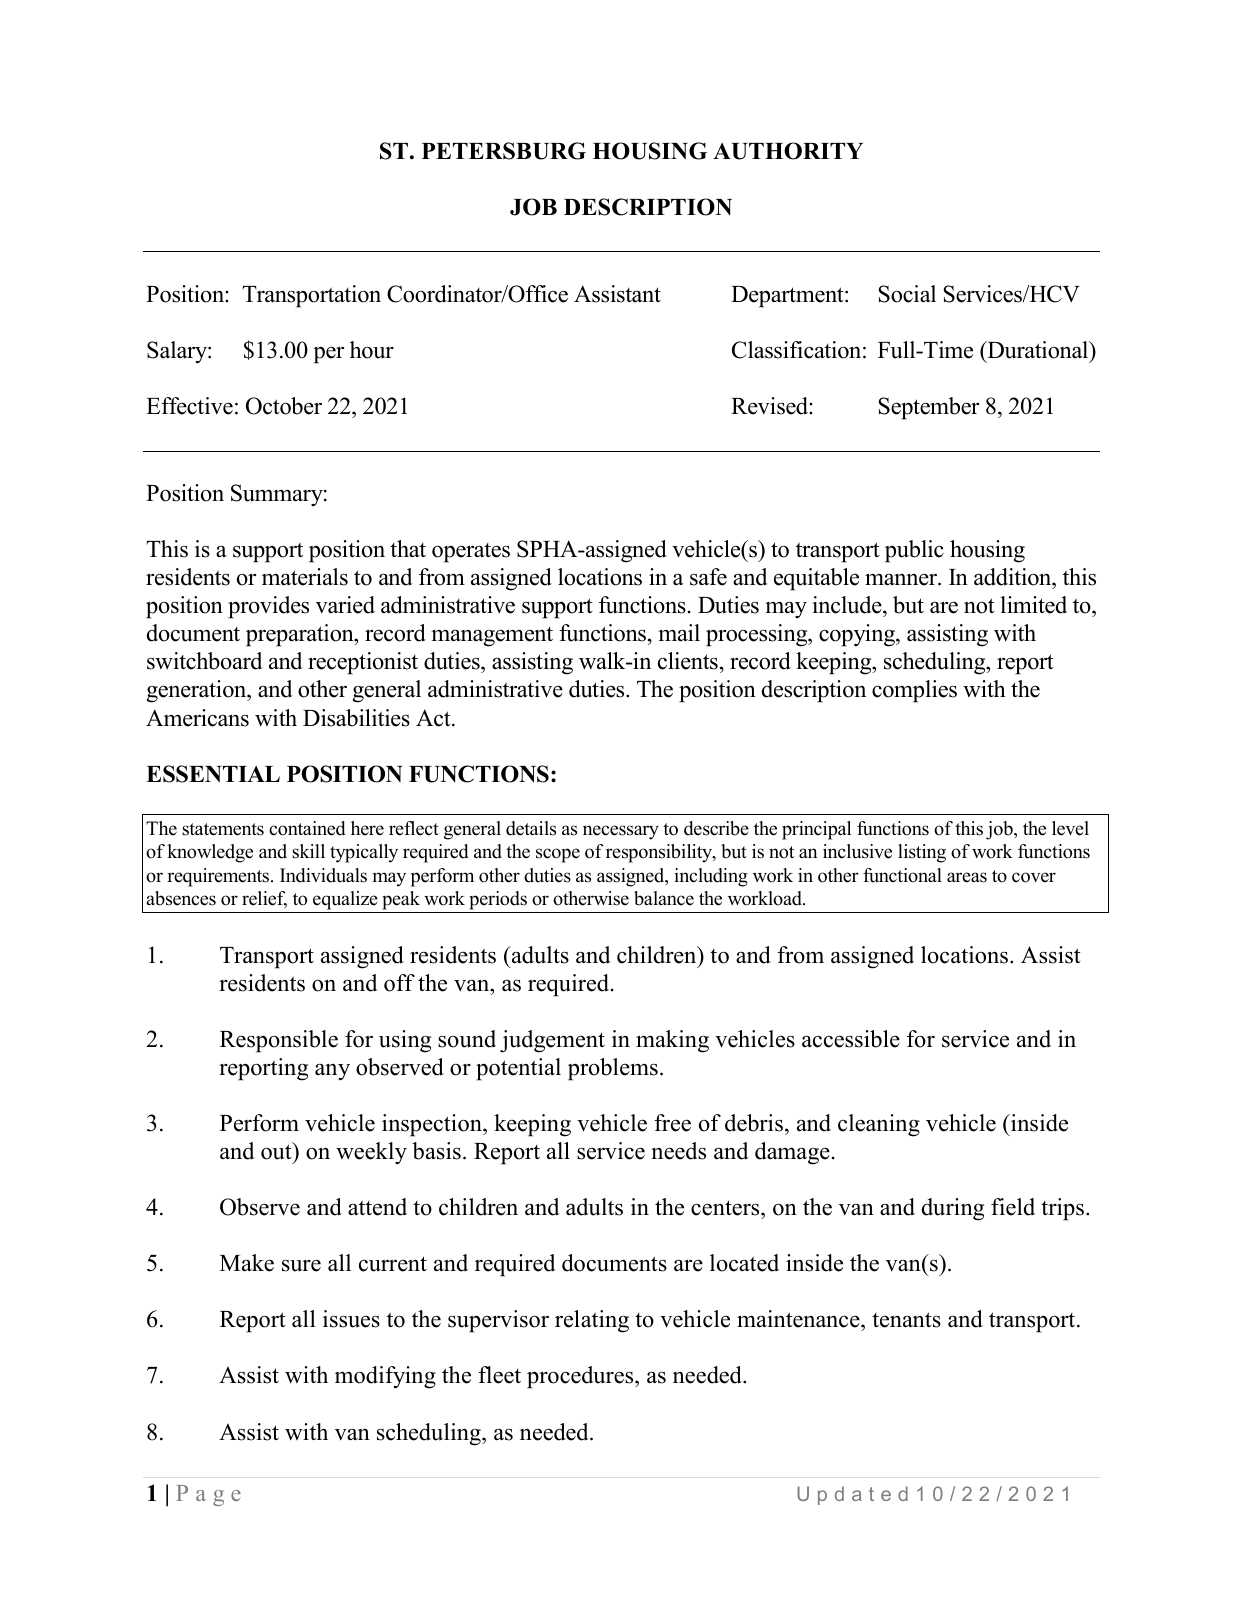 This screenshot has width=1243, height=1609. I want to click on Page, so click(208, 1495).
